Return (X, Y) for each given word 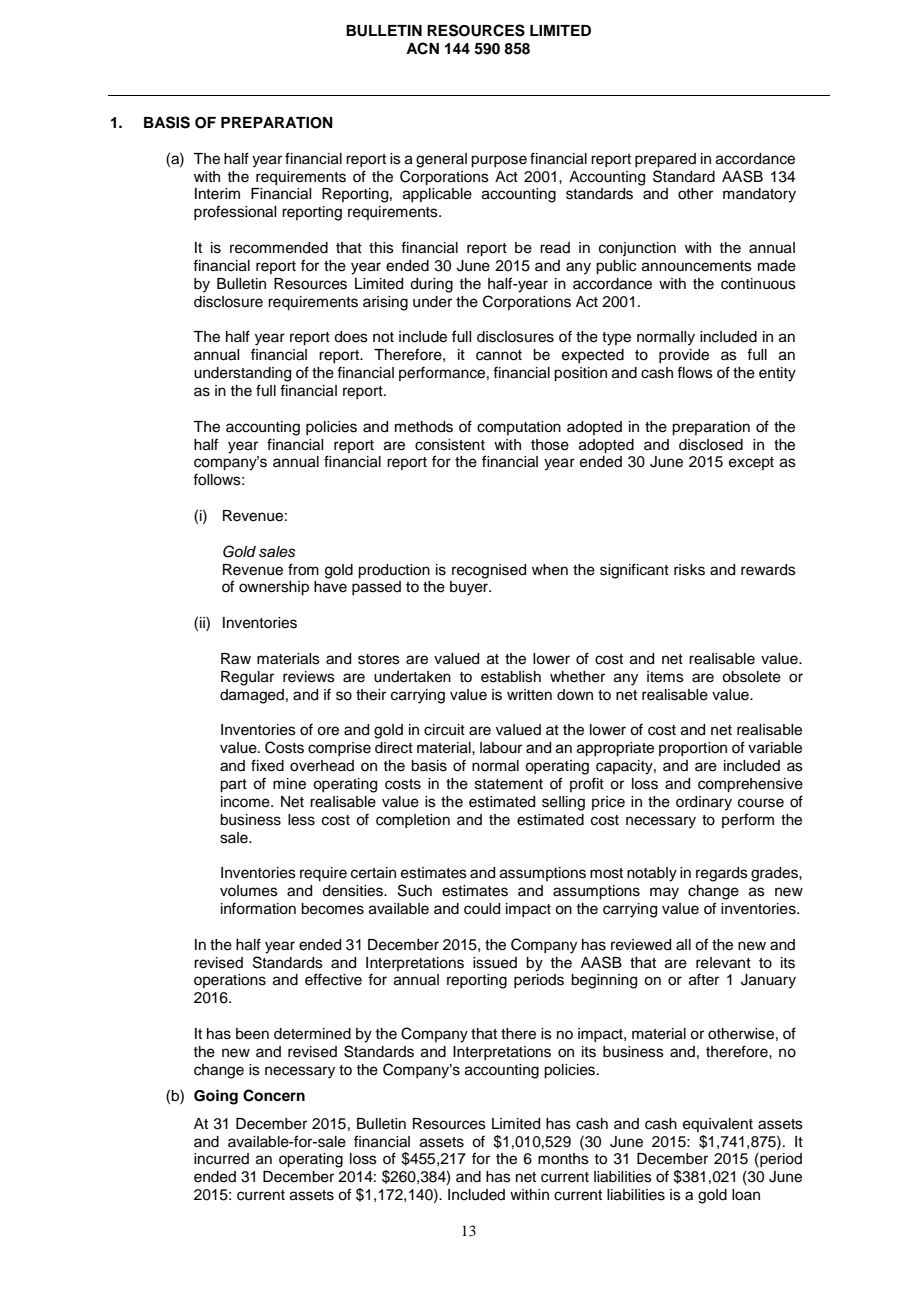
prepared (665, 160)
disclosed (711, 445)
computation (519, 428)
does (351, 337)
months (563, 1159)
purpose (499, 161)
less (301, 820)
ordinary (704, 803)
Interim (217, 194)
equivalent (718, 1125)
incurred (221, 1159)
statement (509, 784)
